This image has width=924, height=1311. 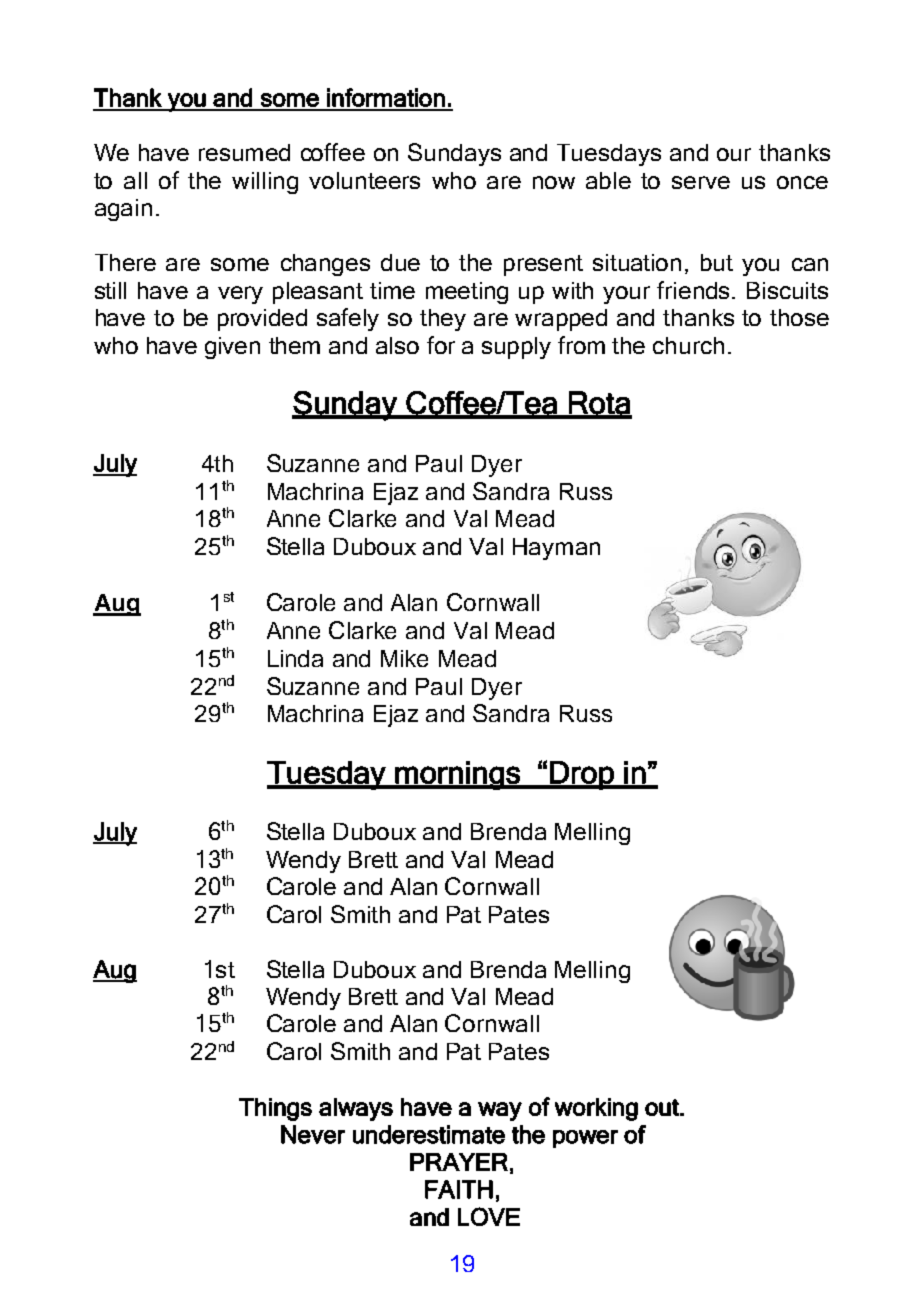 What do you see at coordinates (244, 152) in the image?
I see `resumed` at bounding box center [244, 152].
